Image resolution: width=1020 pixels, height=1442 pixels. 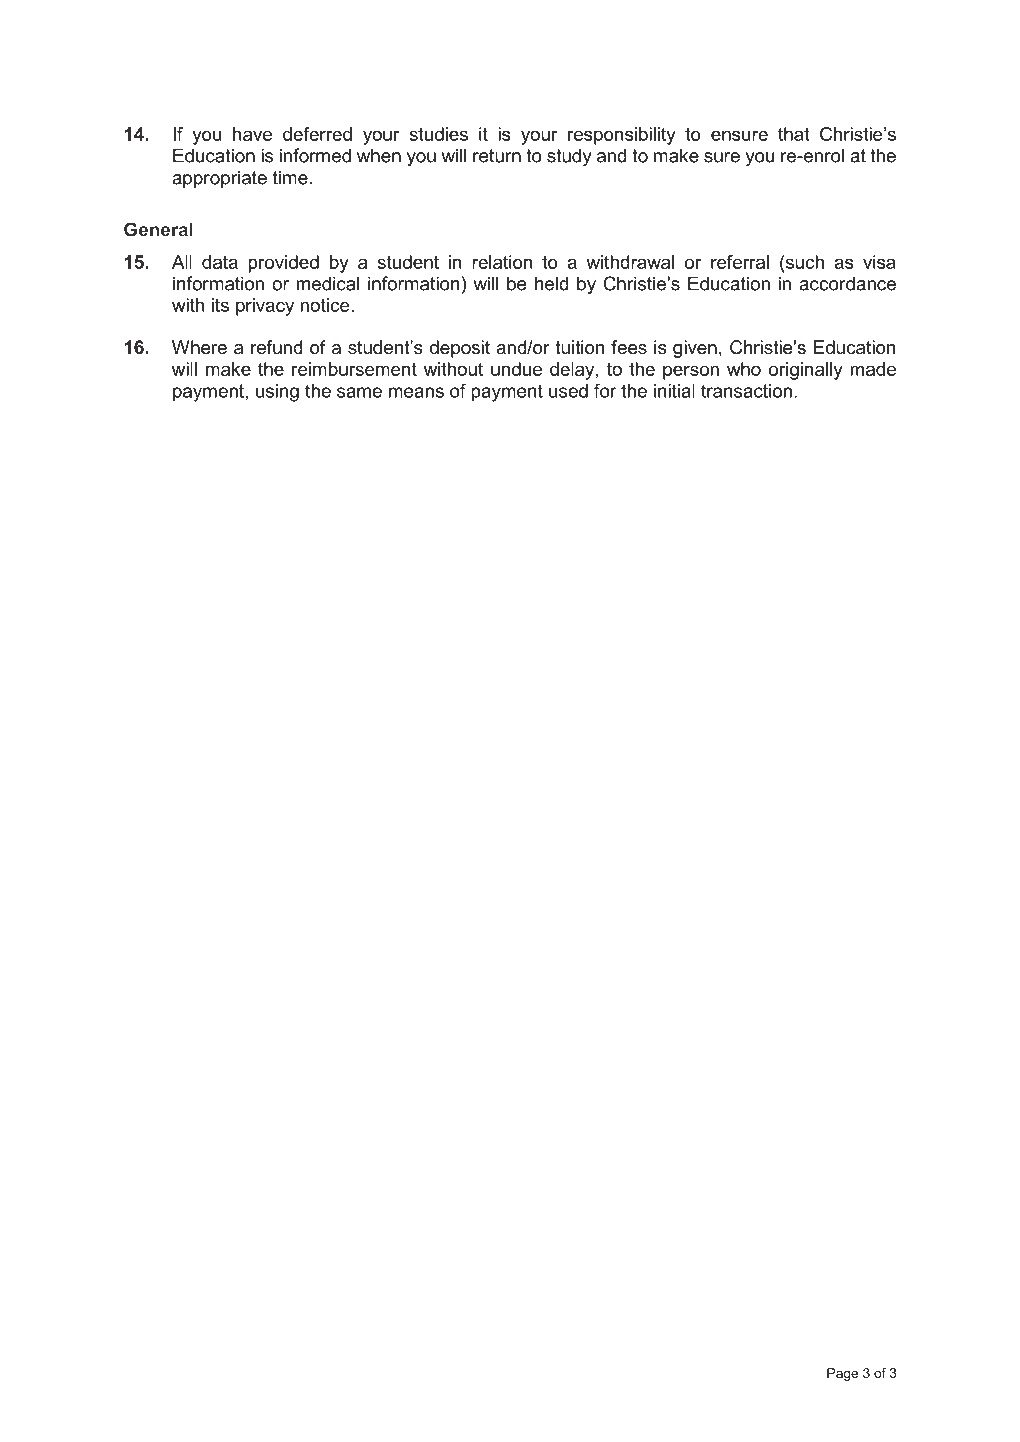 What do you see at coordinates (746, 391) in the screenshot?
I see `transaction` at bounding box center [746, 391].
